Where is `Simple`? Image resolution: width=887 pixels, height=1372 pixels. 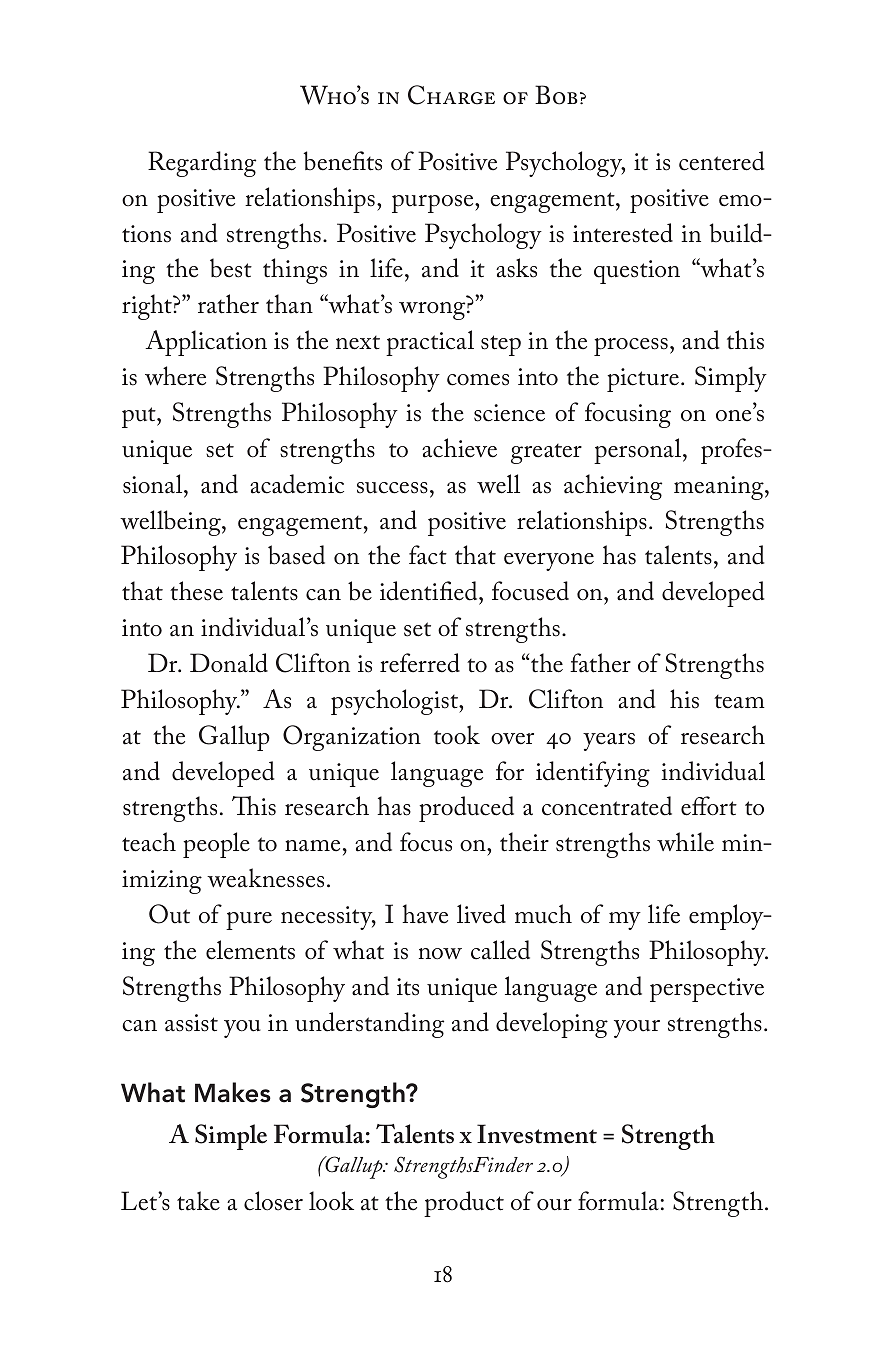
Simple is located at coordinates (231, 1137).
